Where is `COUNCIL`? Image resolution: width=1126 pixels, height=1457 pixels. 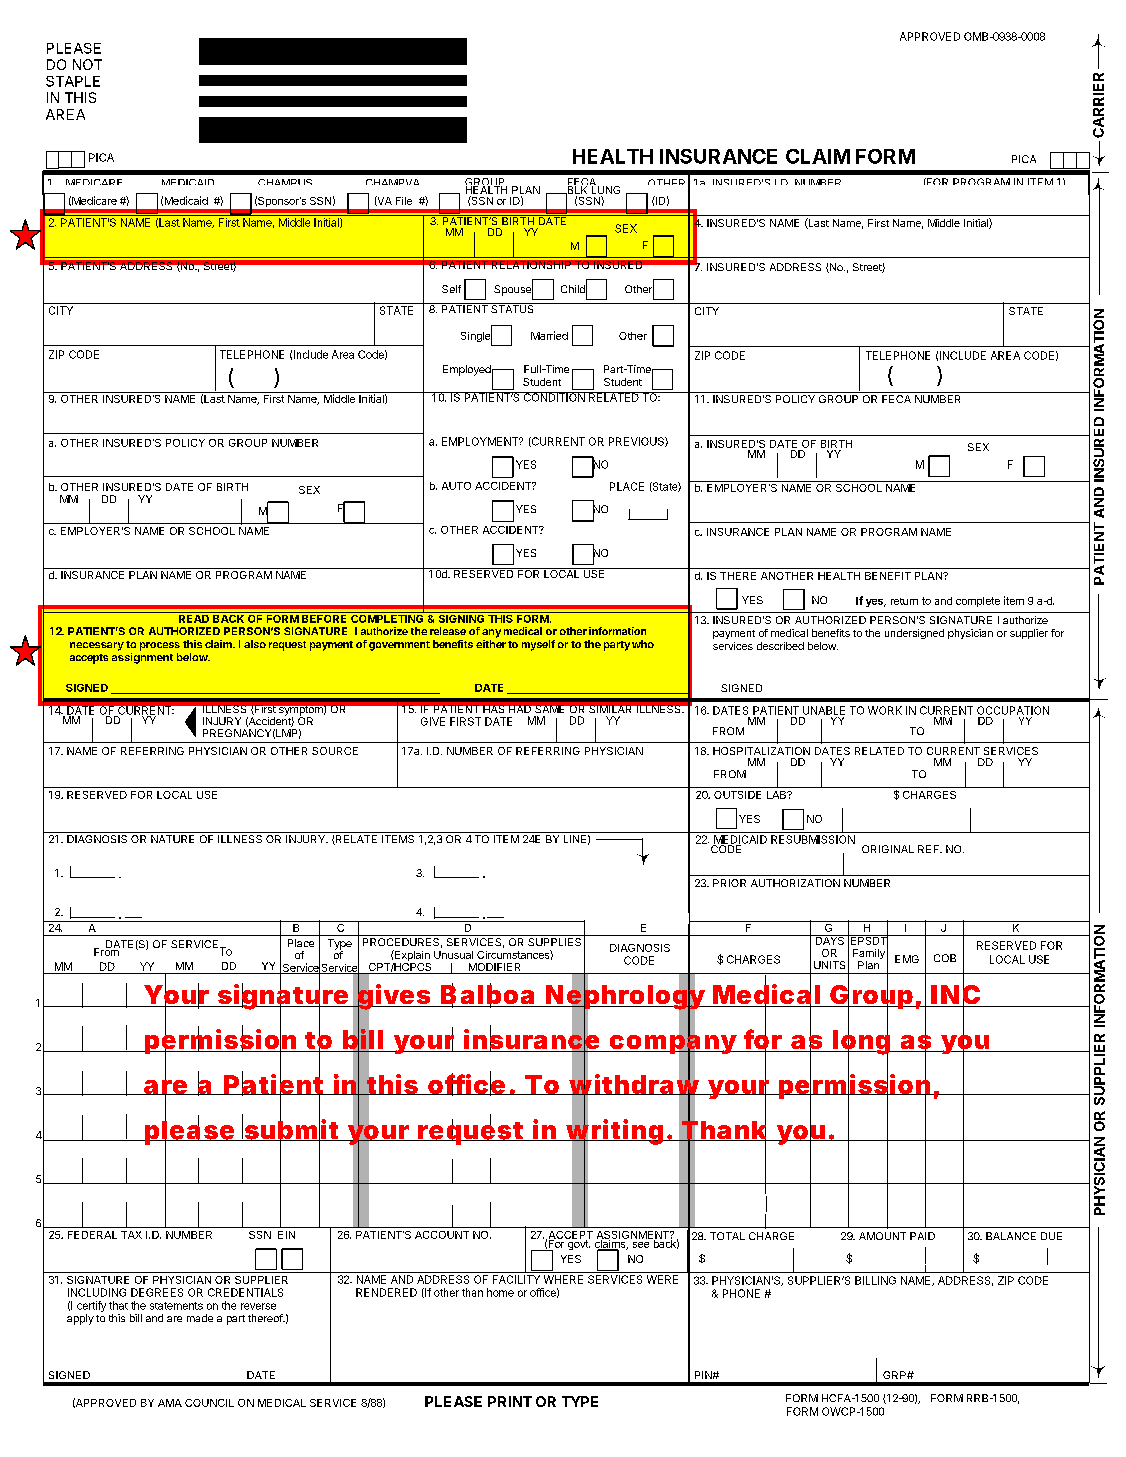
COUNCIL is located at coordinates (209, 1403).
